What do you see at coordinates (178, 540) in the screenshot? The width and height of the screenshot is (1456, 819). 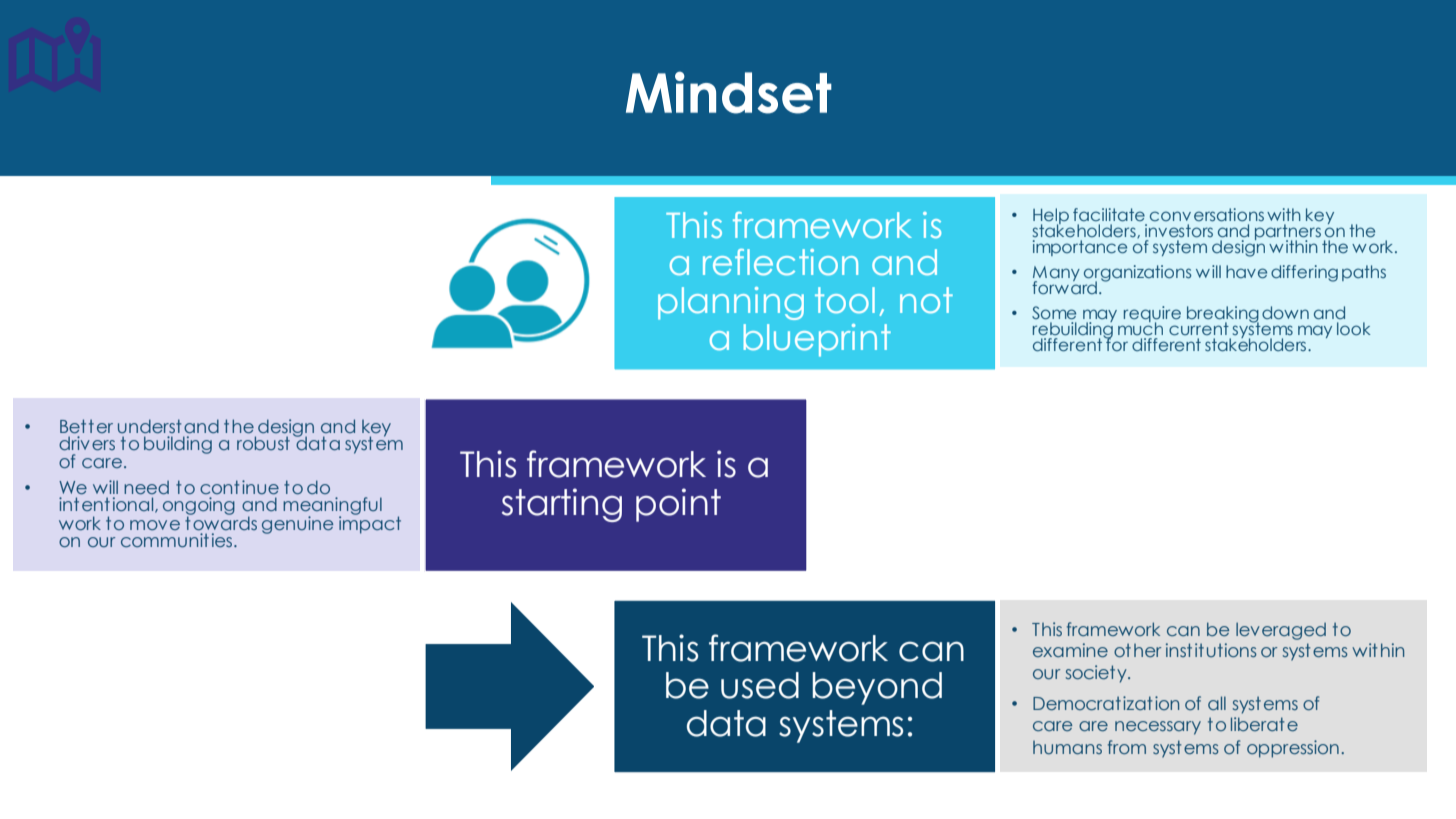 I see `communities` at bounding box center [178, 540].
